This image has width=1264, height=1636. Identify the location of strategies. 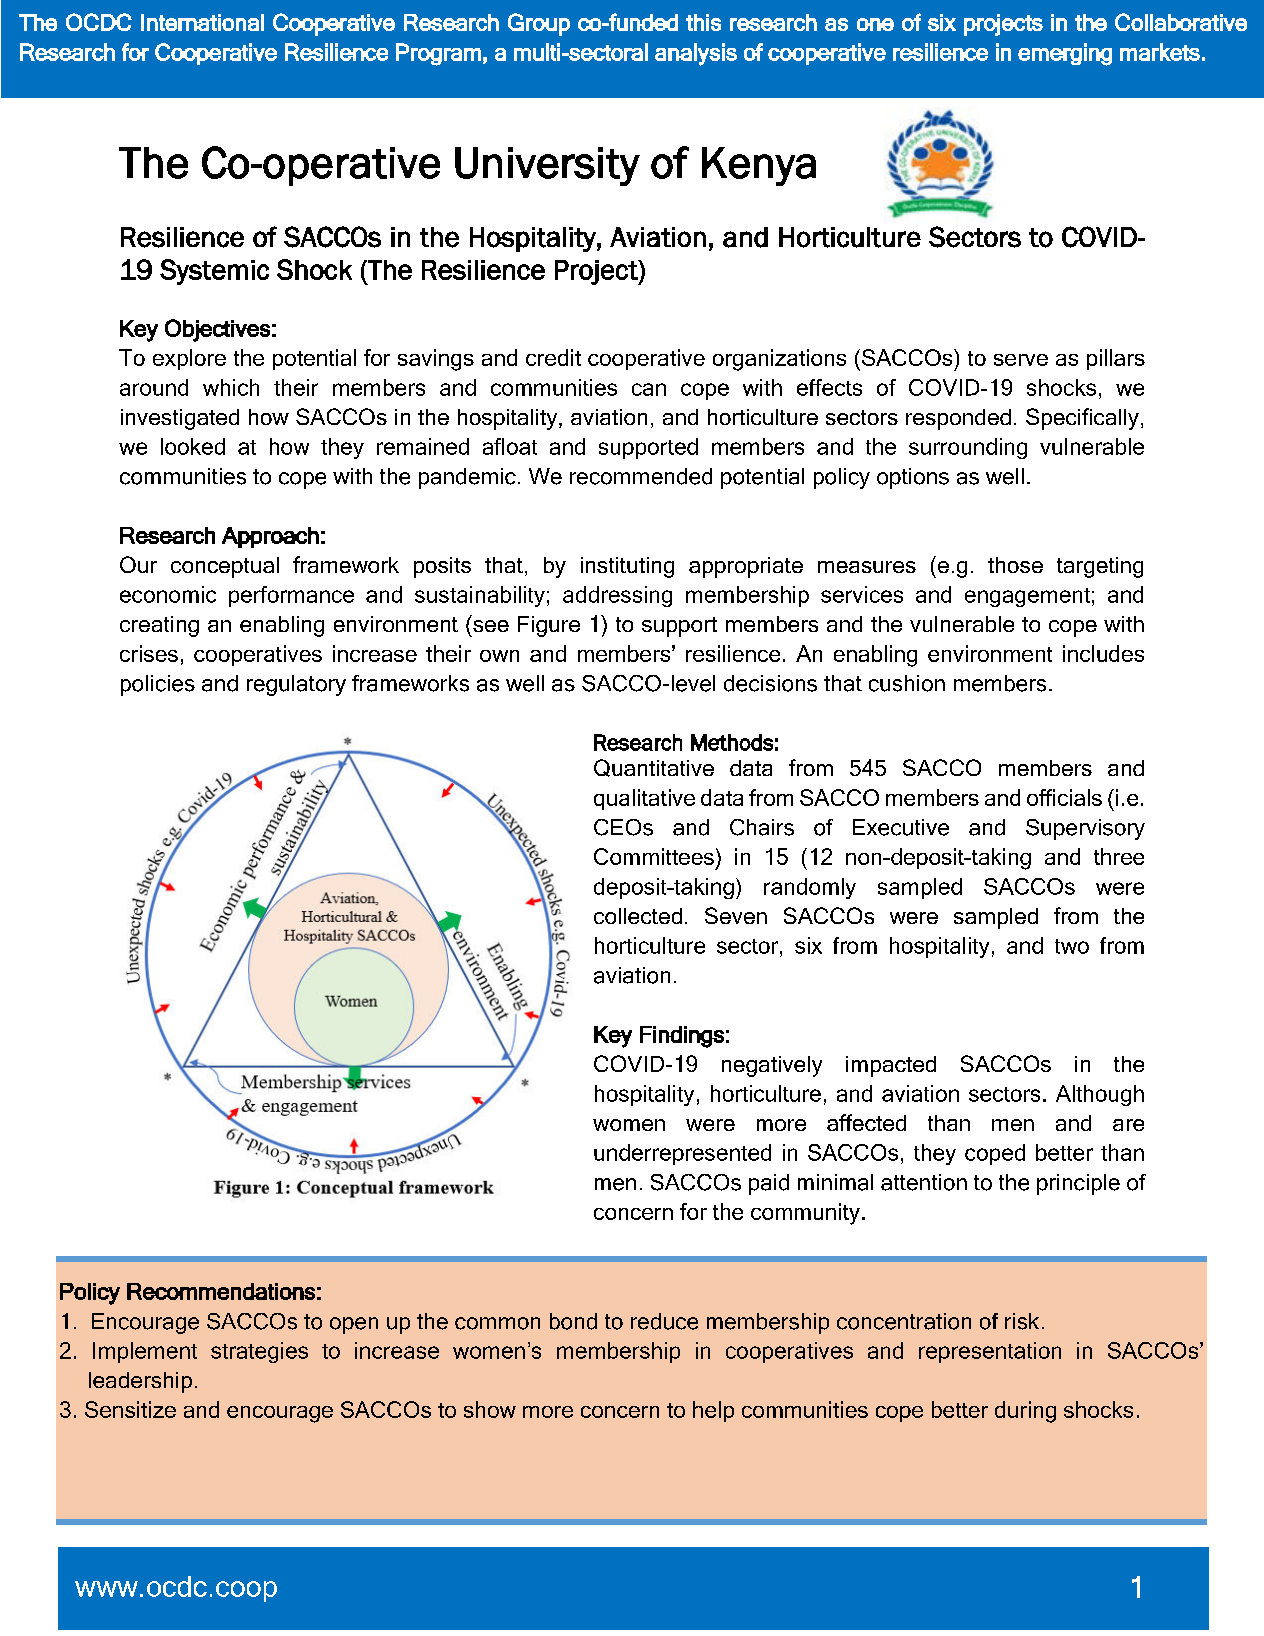
(259, 1352).
